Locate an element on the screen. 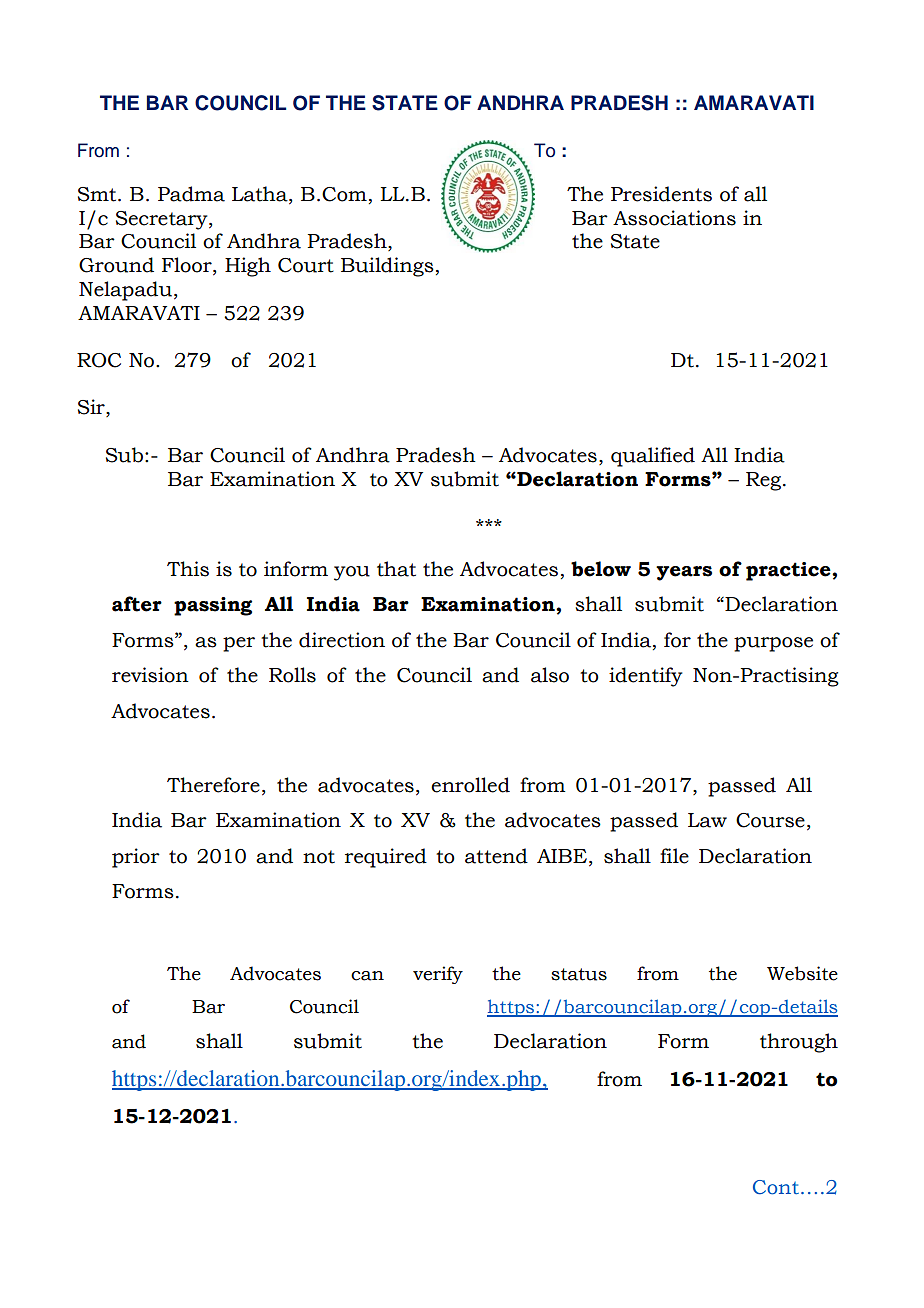  through is located at coordinates (799, 1043).
